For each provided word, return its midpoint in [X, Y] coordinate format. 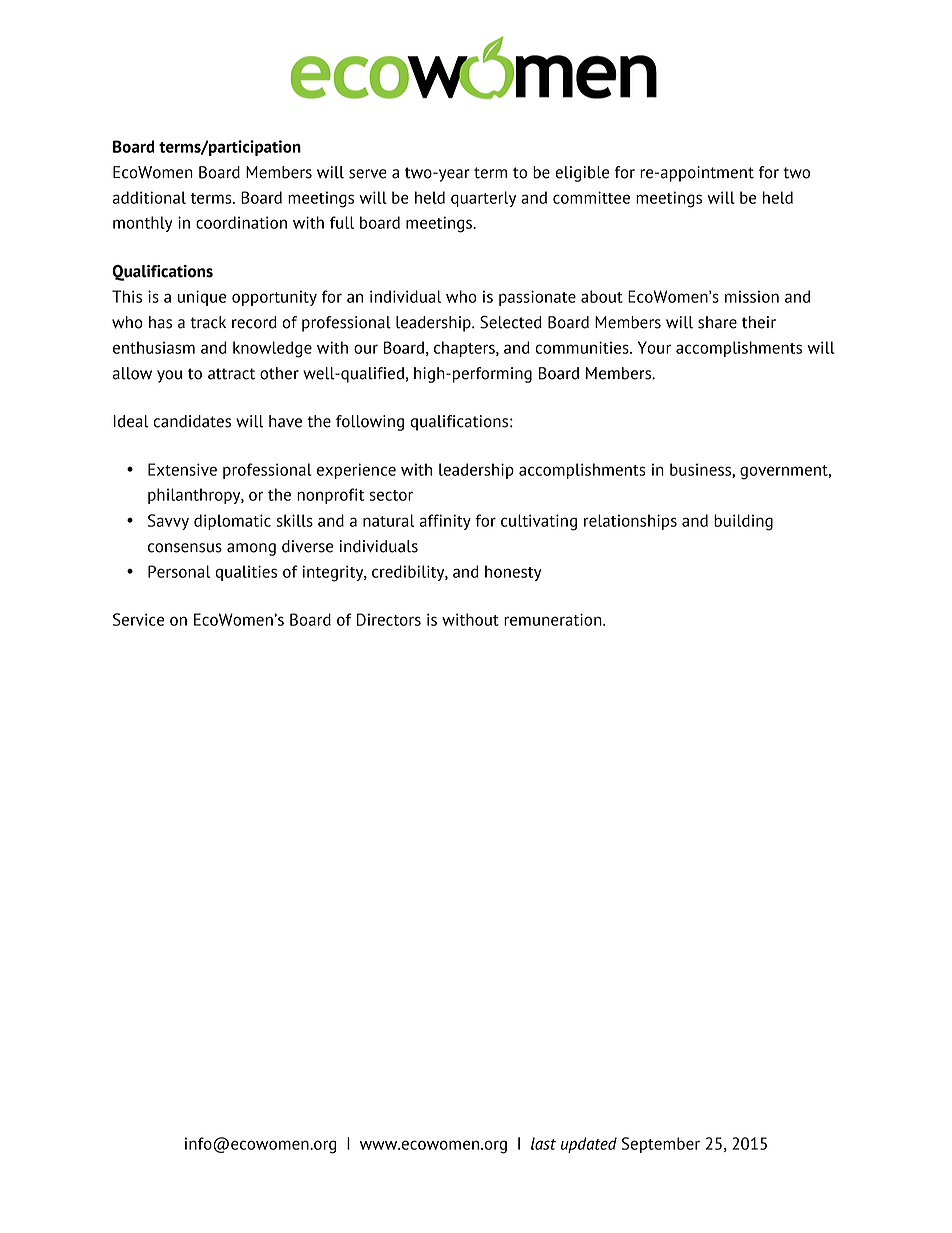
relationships [630, 522]
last [543, 1143]
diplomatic [232, 522]
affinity [445, 522]
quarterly [483, 199]
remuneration [554, 619]
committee [591, 197]
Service [138, 619]
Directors [389, 619]
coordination [241, 222]
